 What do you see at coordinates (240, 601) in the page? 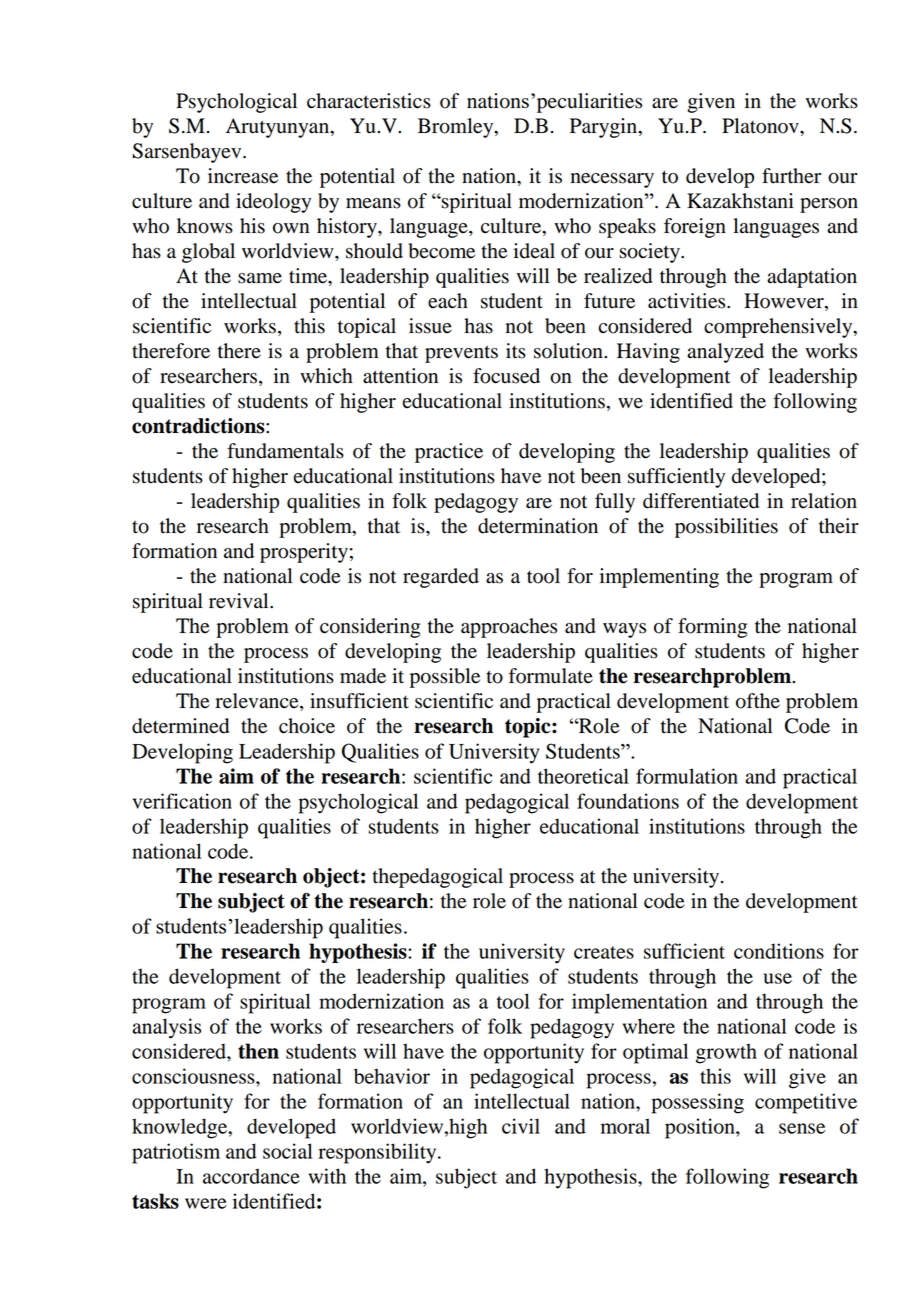
I see `revival` at bounding box center [240, 601].
